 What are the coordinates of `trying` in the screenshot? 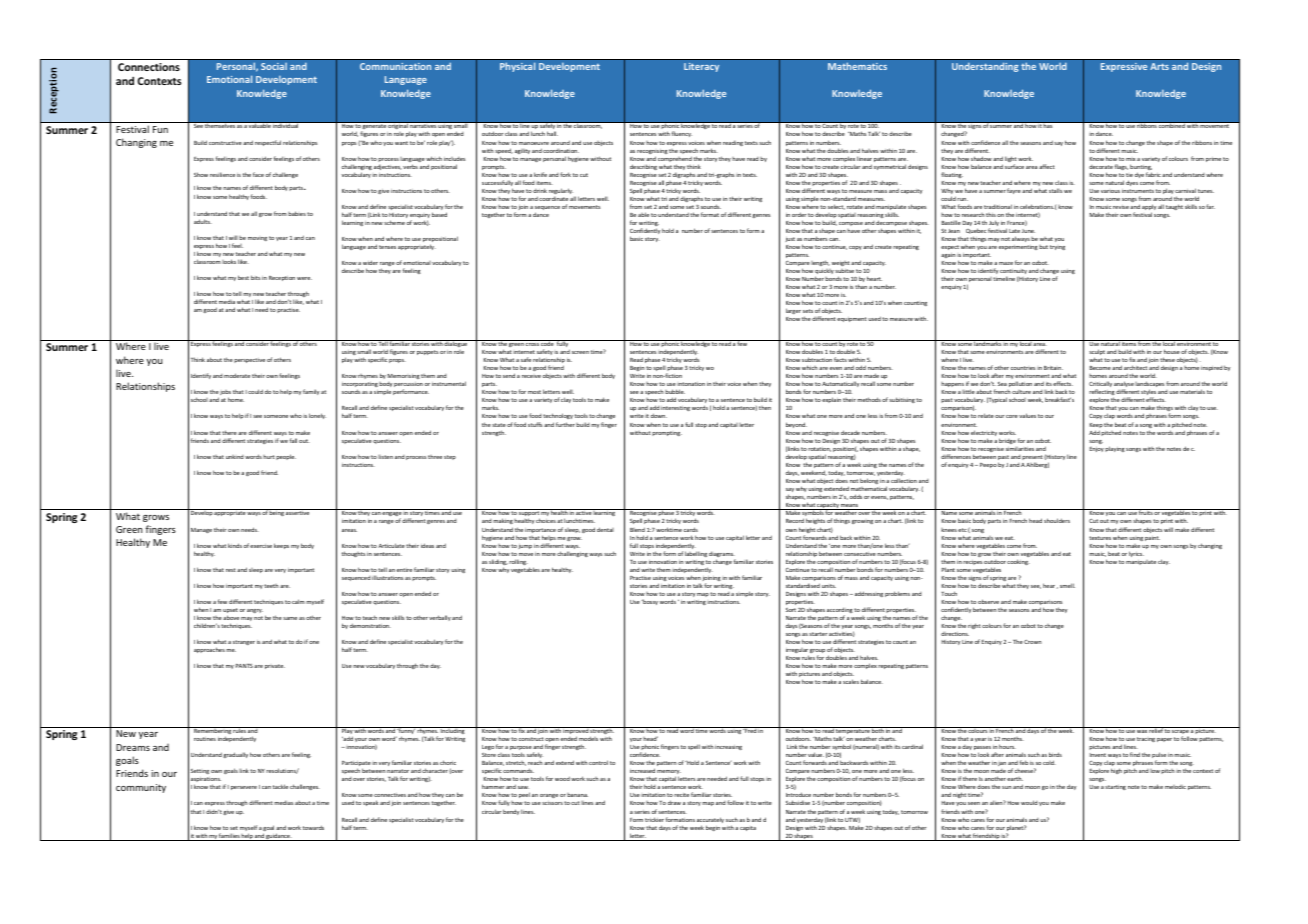 It's located at (1057, 247).
